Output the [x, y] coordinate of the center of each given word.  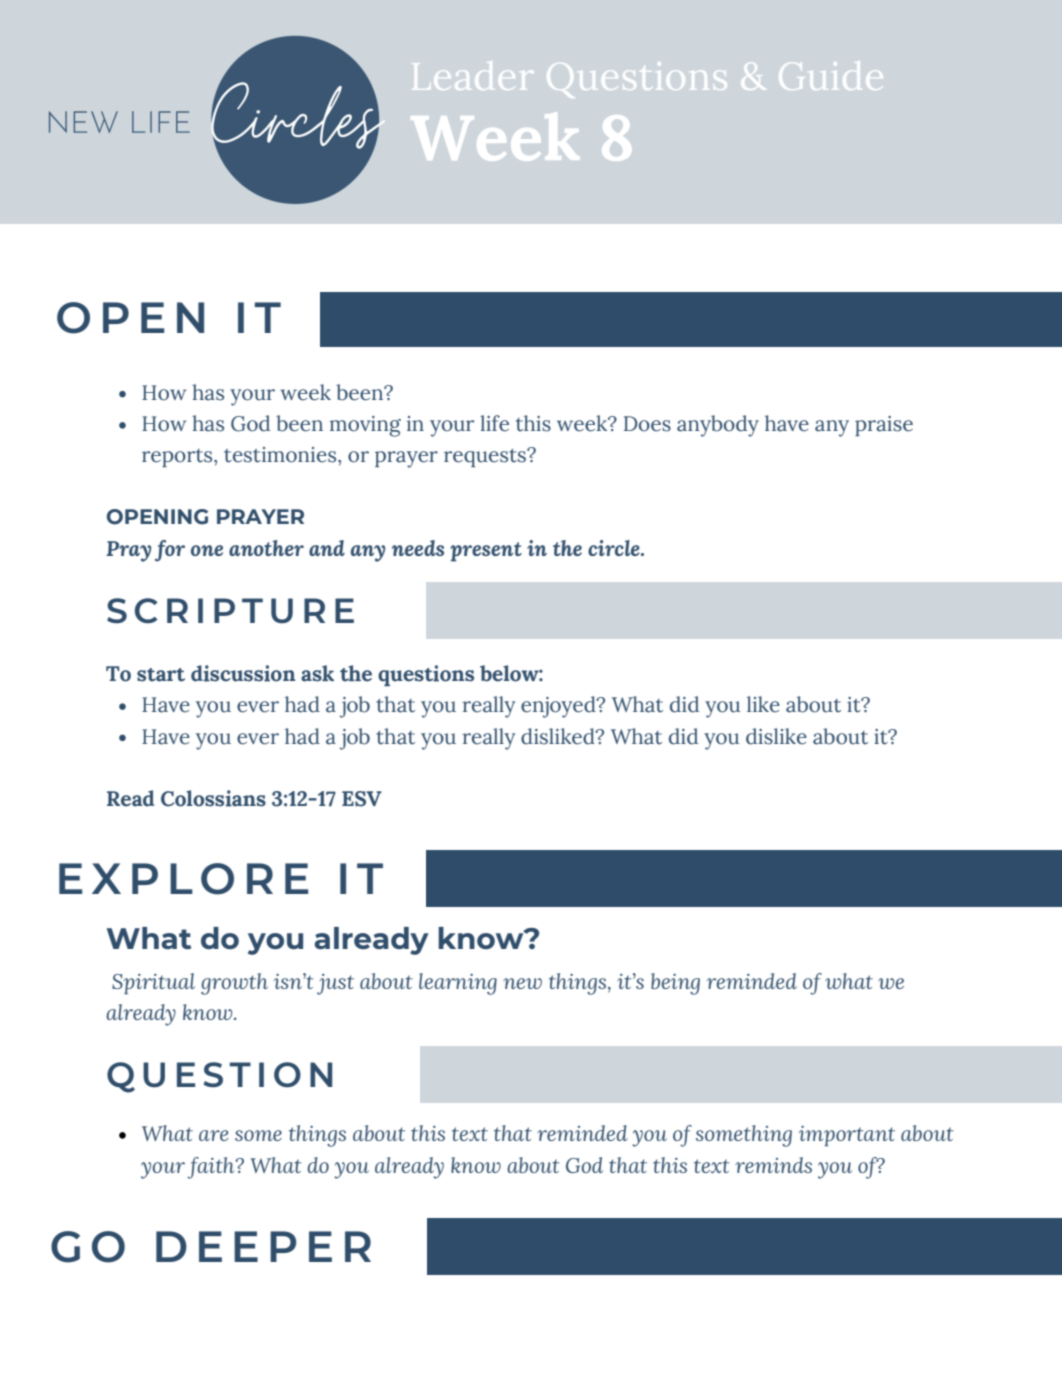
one [207, 550]
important [847, 1136]
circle [615, 548]
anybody [718, 426]
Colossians [213, 798]
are [214, 1135]
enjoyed [559, 707]
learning [458, 984]
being [675, 984]
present [486, 552]
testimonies [281, 455]
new [522, 983]
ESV [362, 799]
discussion [243, 673]
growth [234, 984]
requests [486, 458]
